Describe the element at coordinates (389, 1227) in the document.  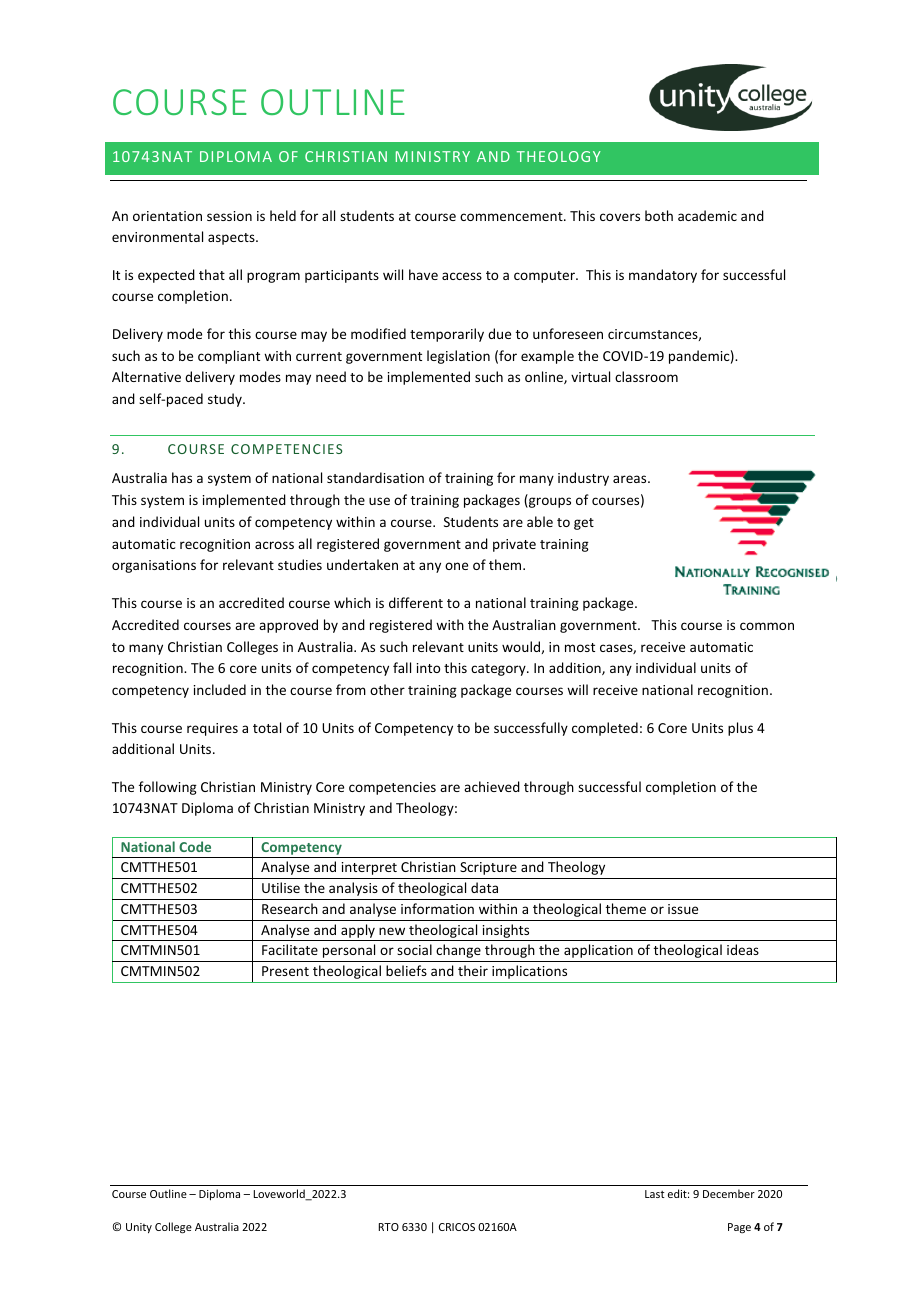
I see `RTO` at that location.
